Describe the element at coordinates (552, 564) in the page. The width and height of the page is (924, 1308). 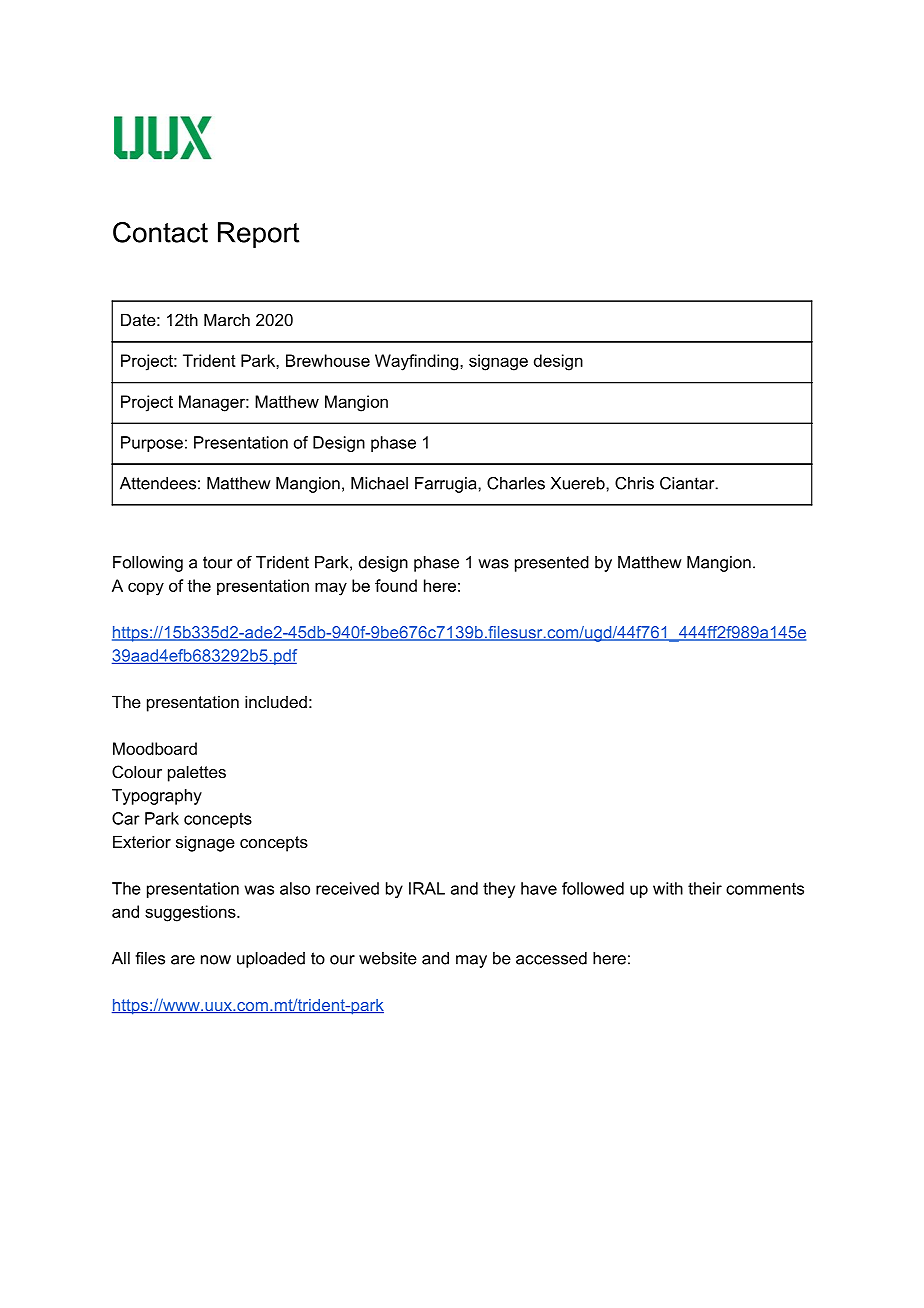
I see `presented` at that location.
